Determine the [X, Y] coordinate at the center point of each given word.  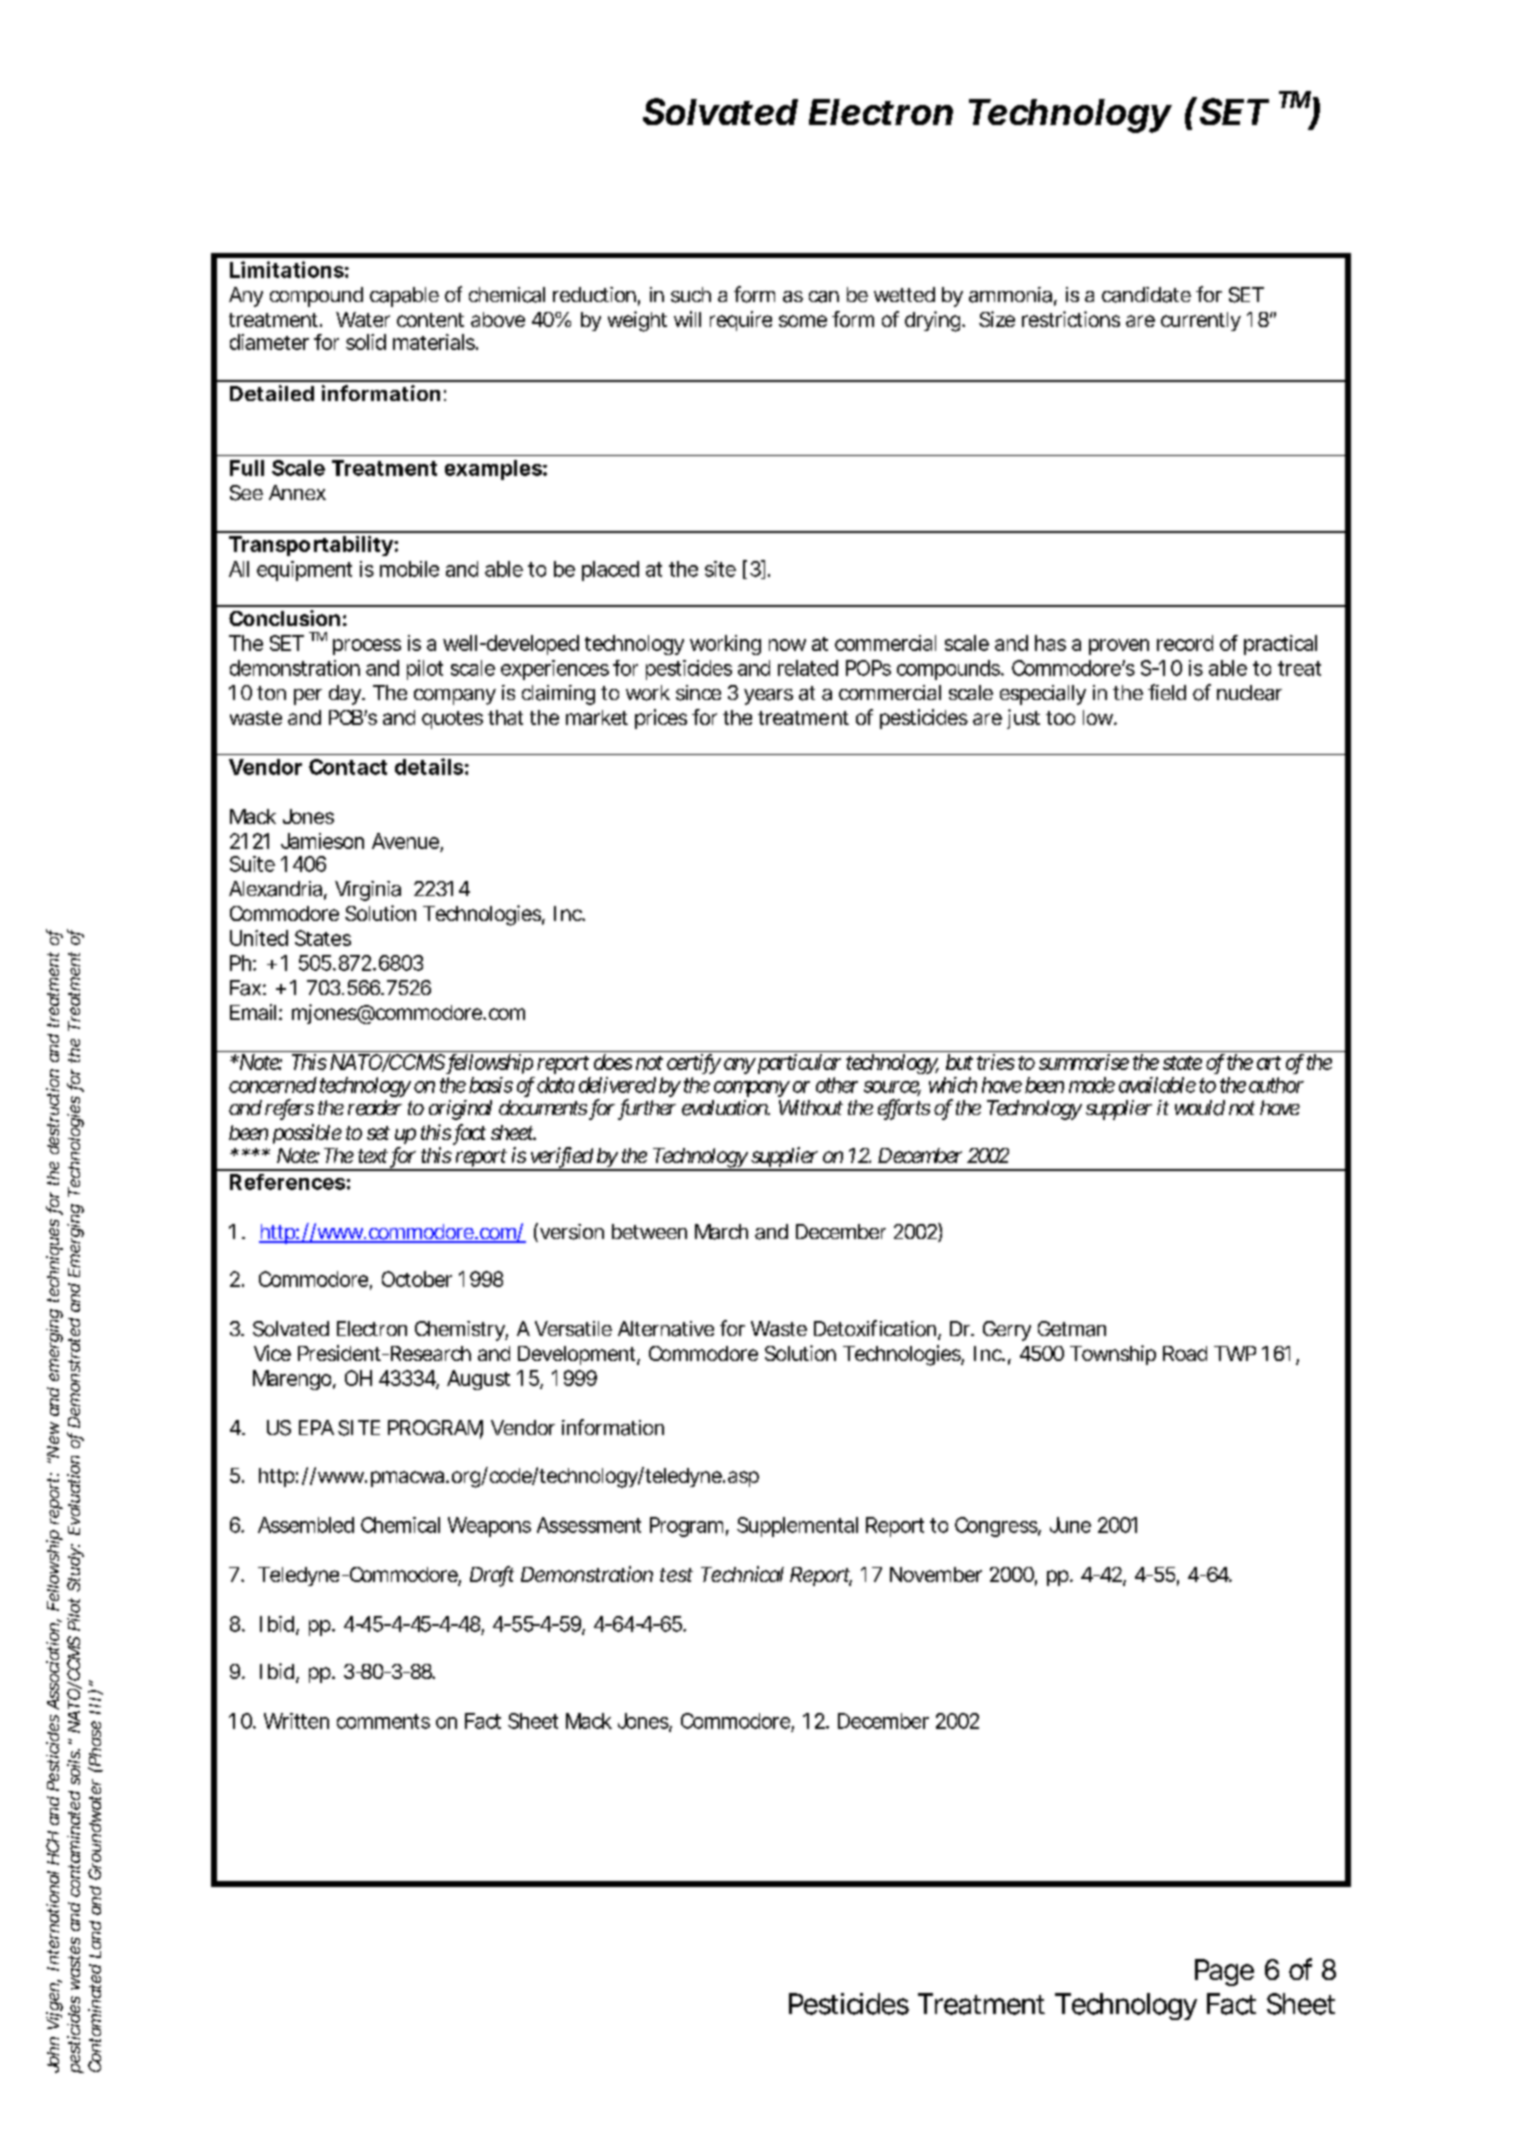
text [373, 1156]
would [1200, 1108]
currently [1201, 321]
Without [811, 1107]
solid [366, 342]
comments [383, 1721]
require [741, 321]
